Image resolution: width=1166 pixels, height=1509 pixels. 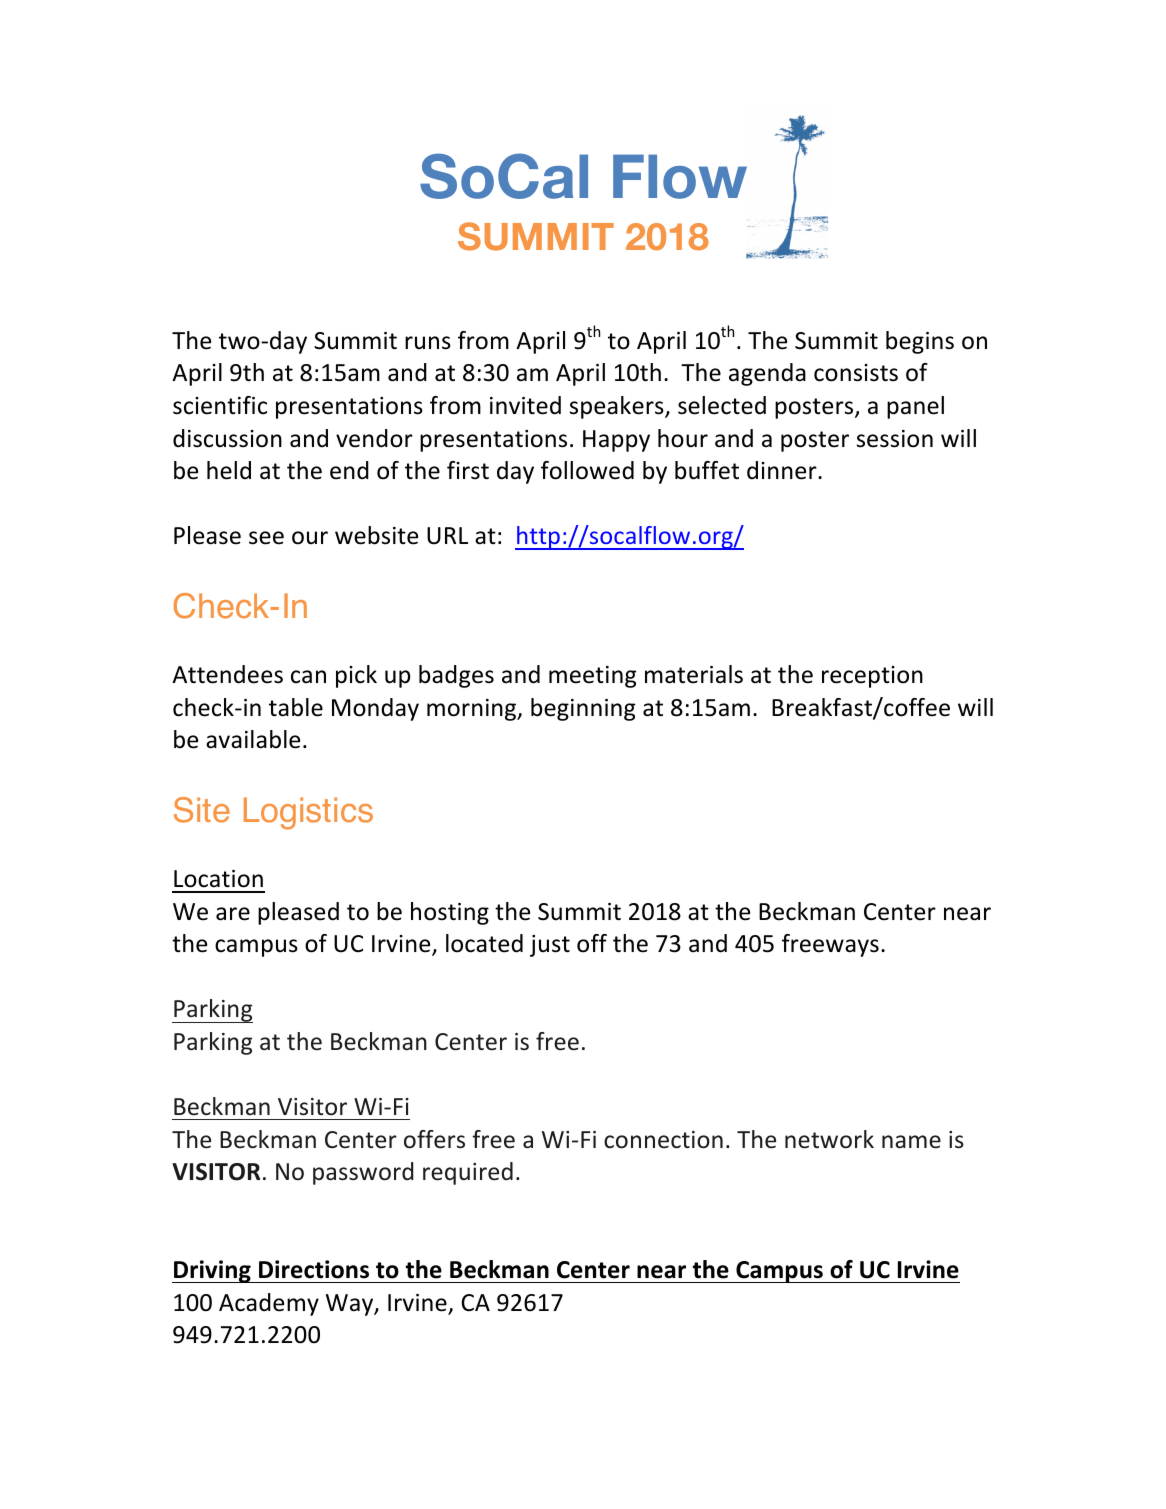 What do you see at coordinates (525, 405) in the image?
I see `invited` at bounding box center [525, 405].
